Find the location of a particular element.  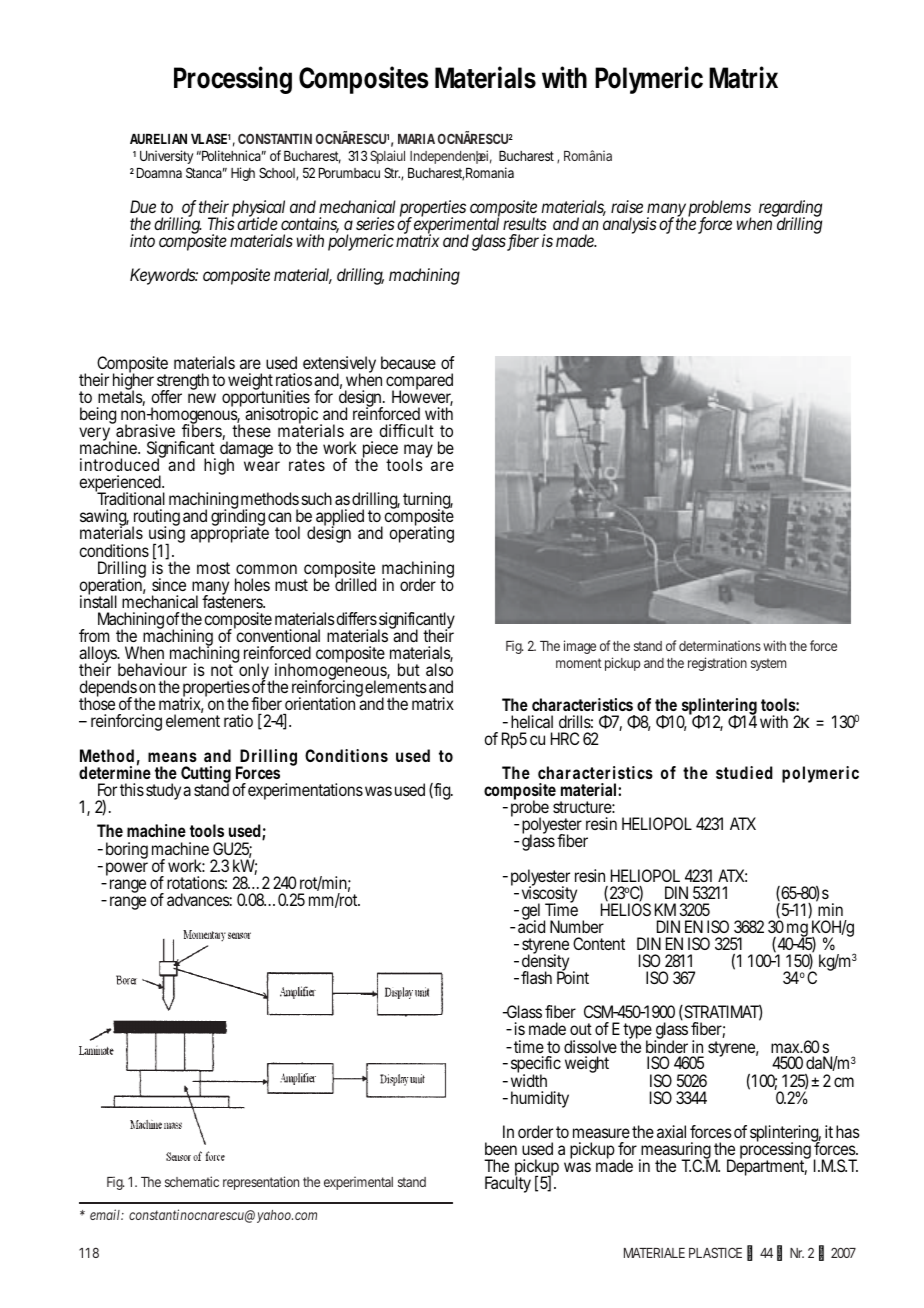

acid is located at coordinates (531, 925).
